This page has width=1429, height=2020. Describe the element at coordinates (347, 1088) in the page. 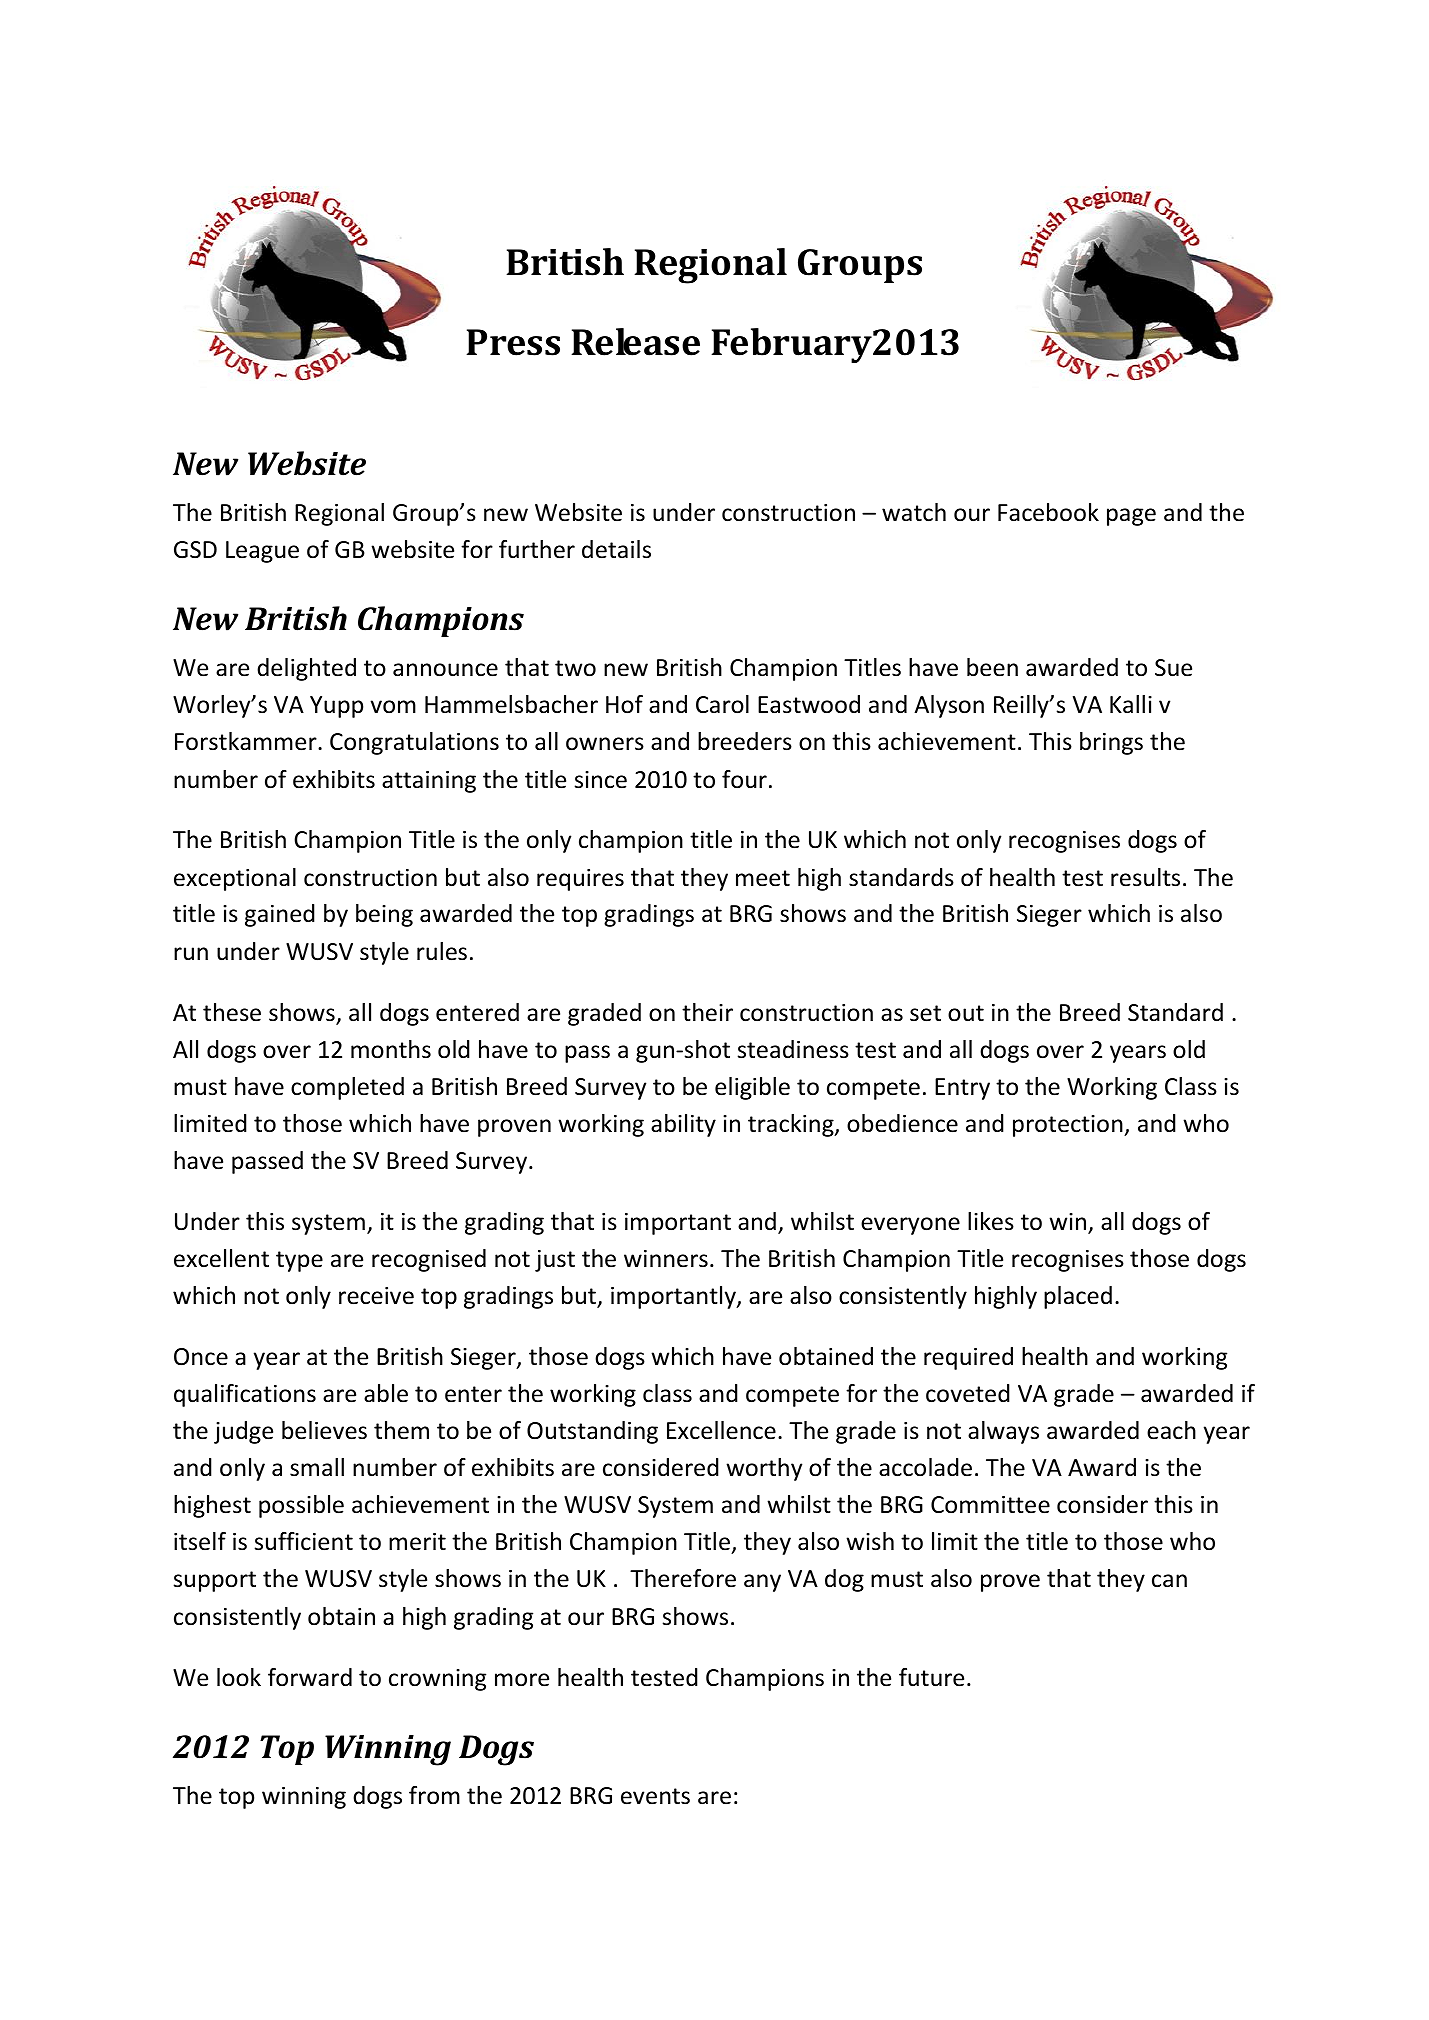

I see `completed` at that location.
